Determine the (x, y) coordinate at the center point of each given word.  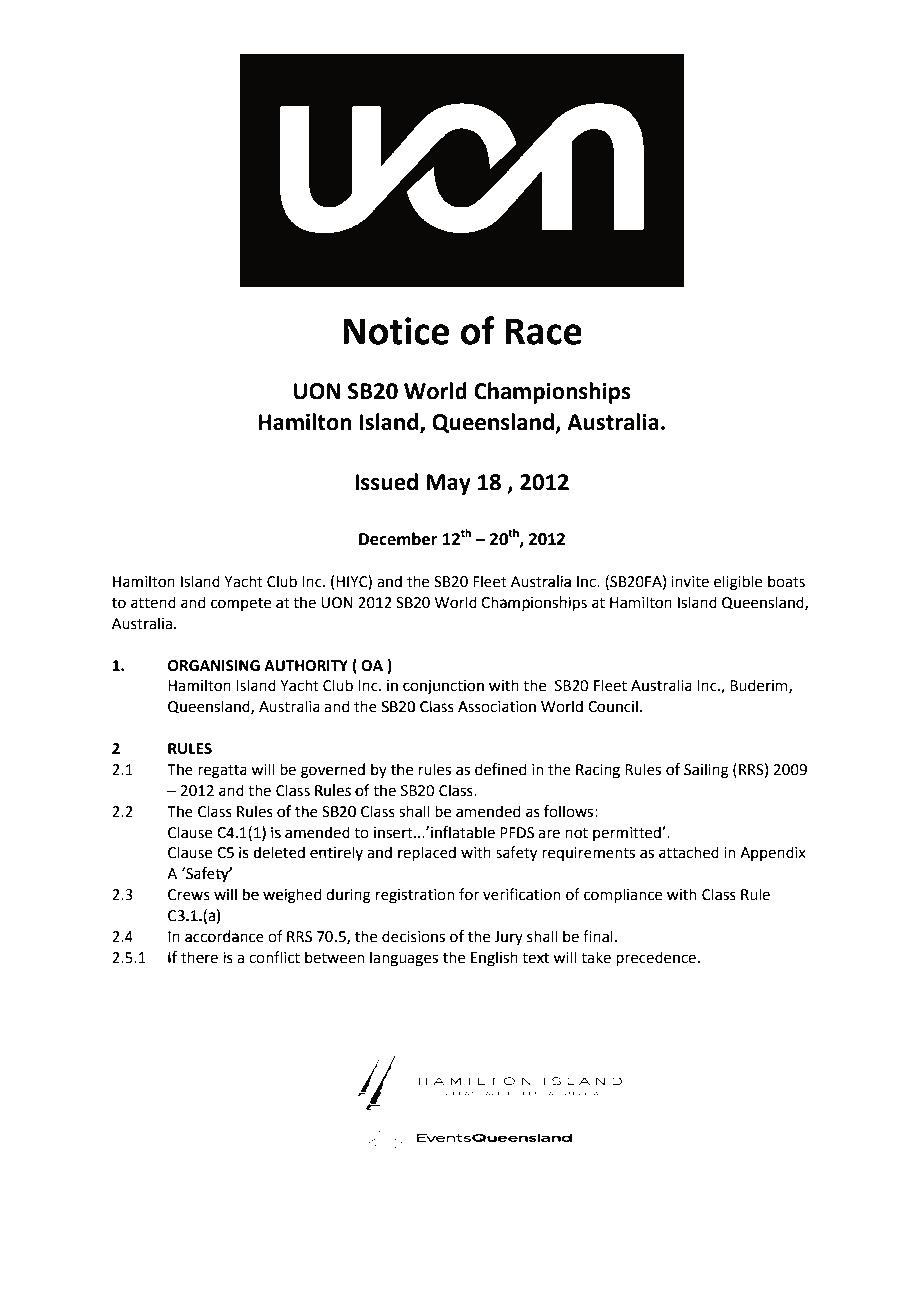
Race (543, 331)
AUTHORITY (306, 666)
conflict (274, 957)
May (448, 484)
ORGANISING (214, 666)
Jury (508, 938)
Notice (396, 331)
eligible (738, 583)
